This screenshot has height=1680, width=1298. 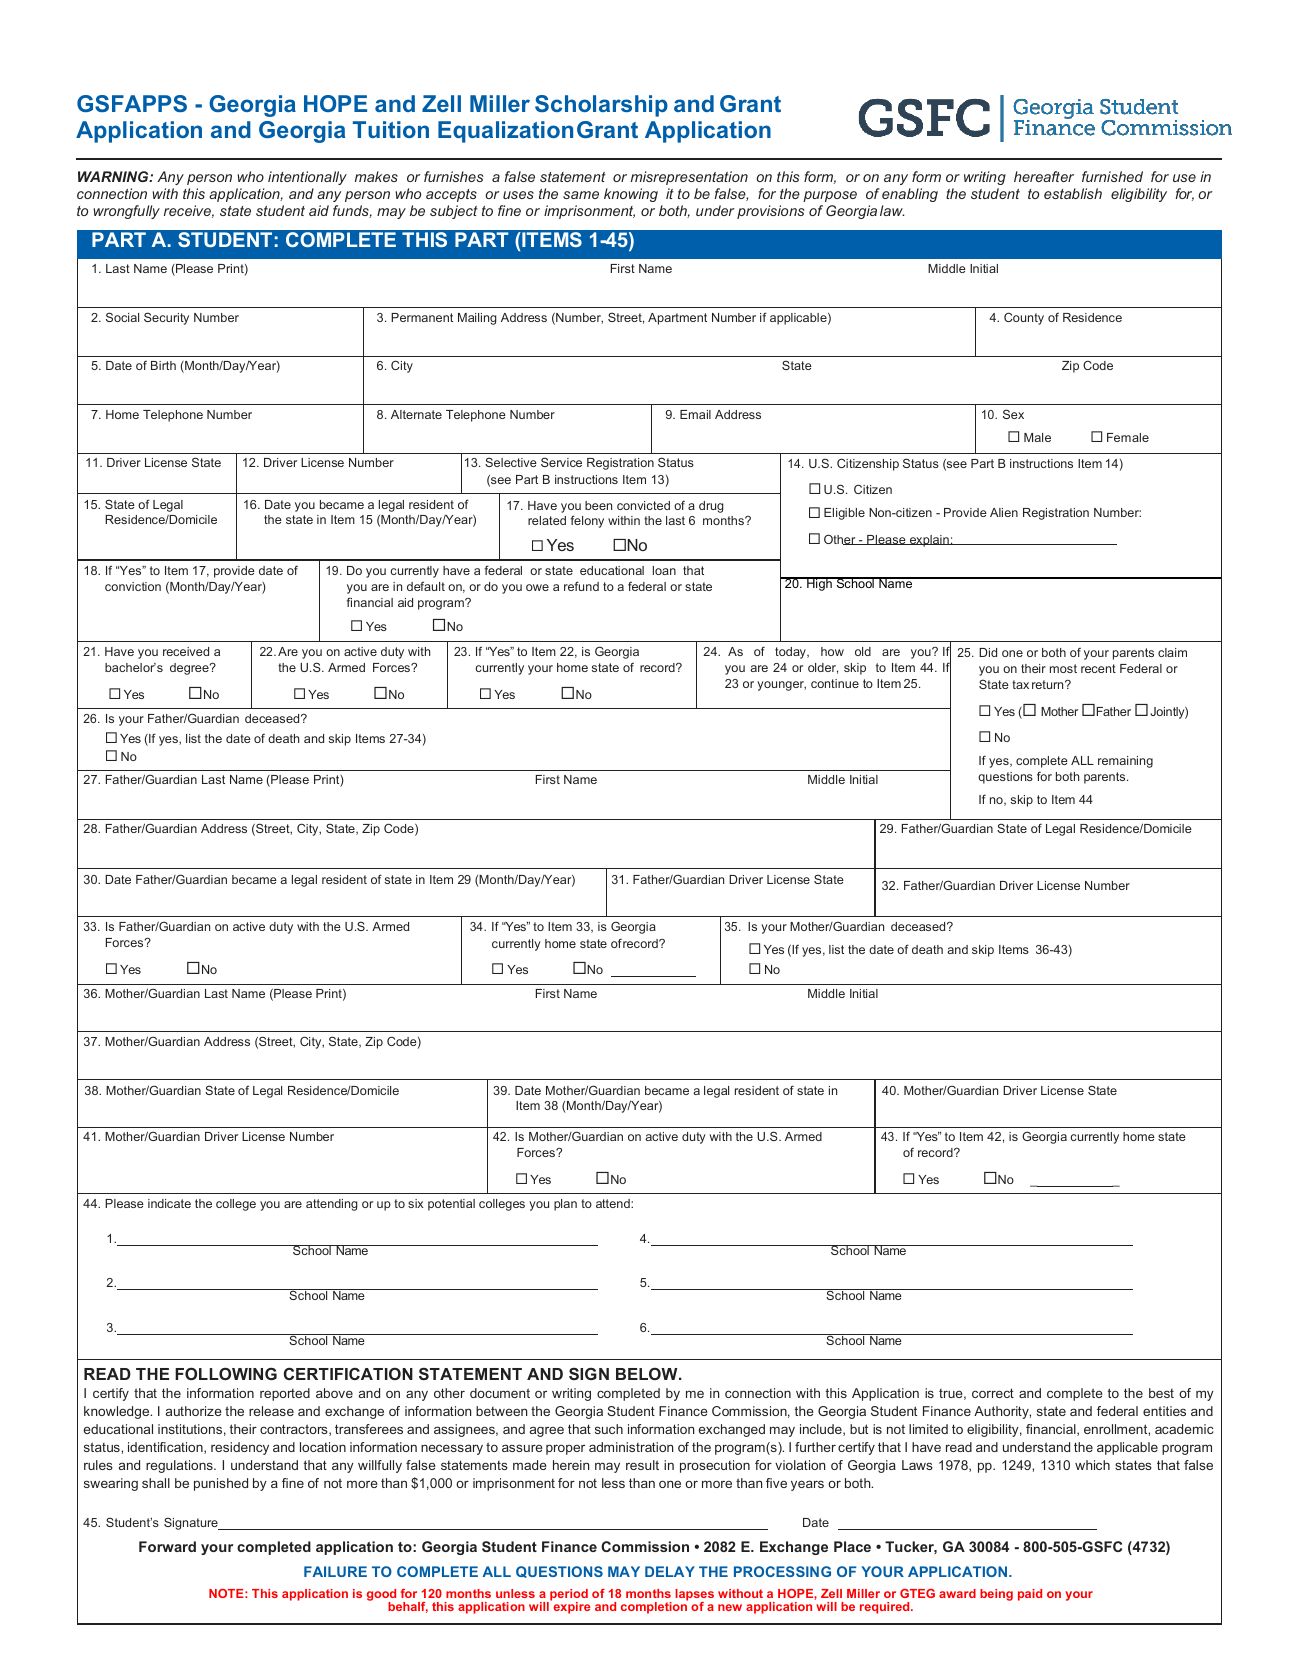 What do you see at coordinates (993, 1393) in the screenshot?
I see `correct` at bounding box center [993, 1393].
